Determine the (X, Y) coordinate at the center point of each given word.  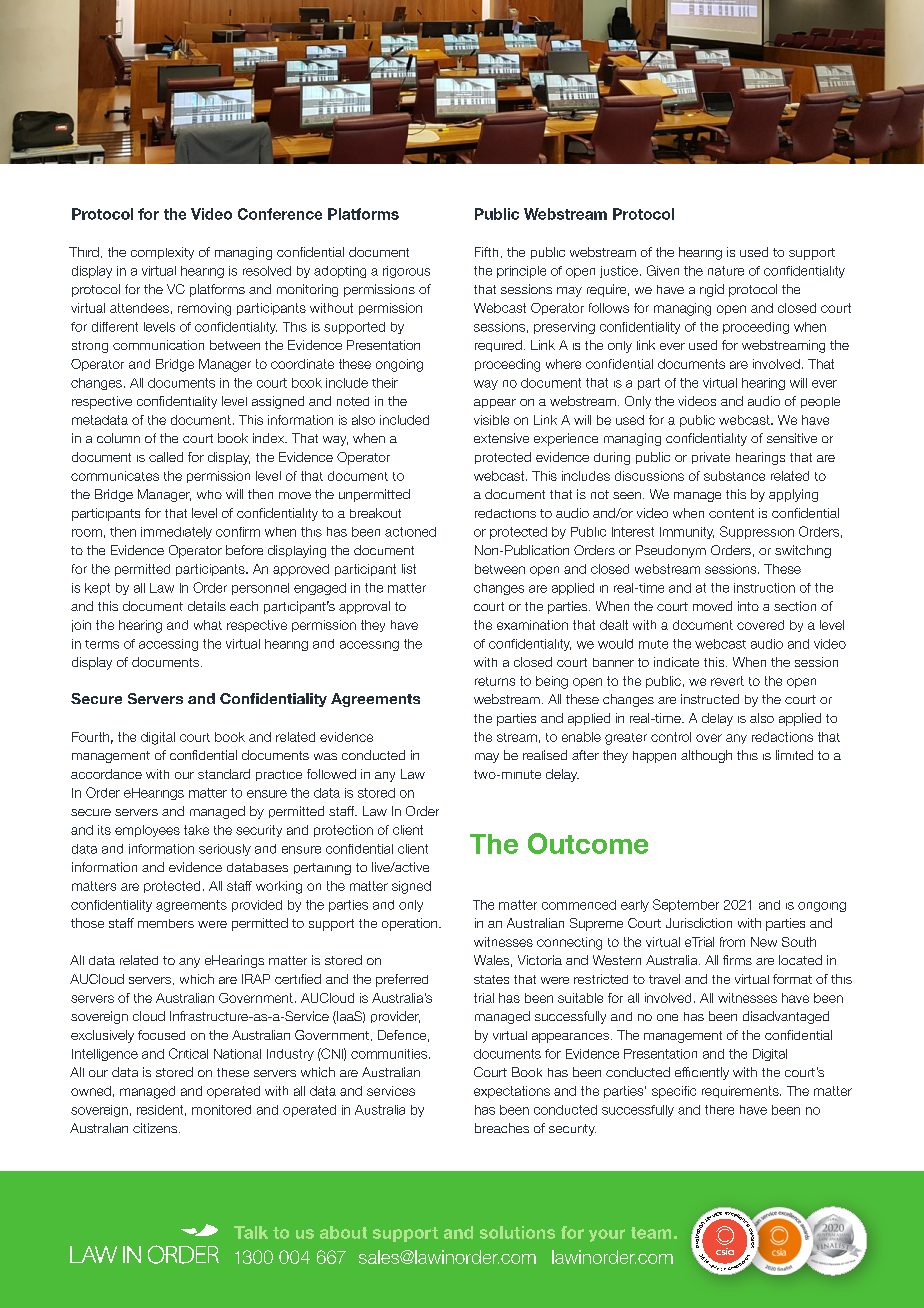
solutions (517, 1232)
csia (725, 1251)
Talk (251, 1232)
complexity (162, 253)
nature (726, 271)
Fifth (486, 252)
